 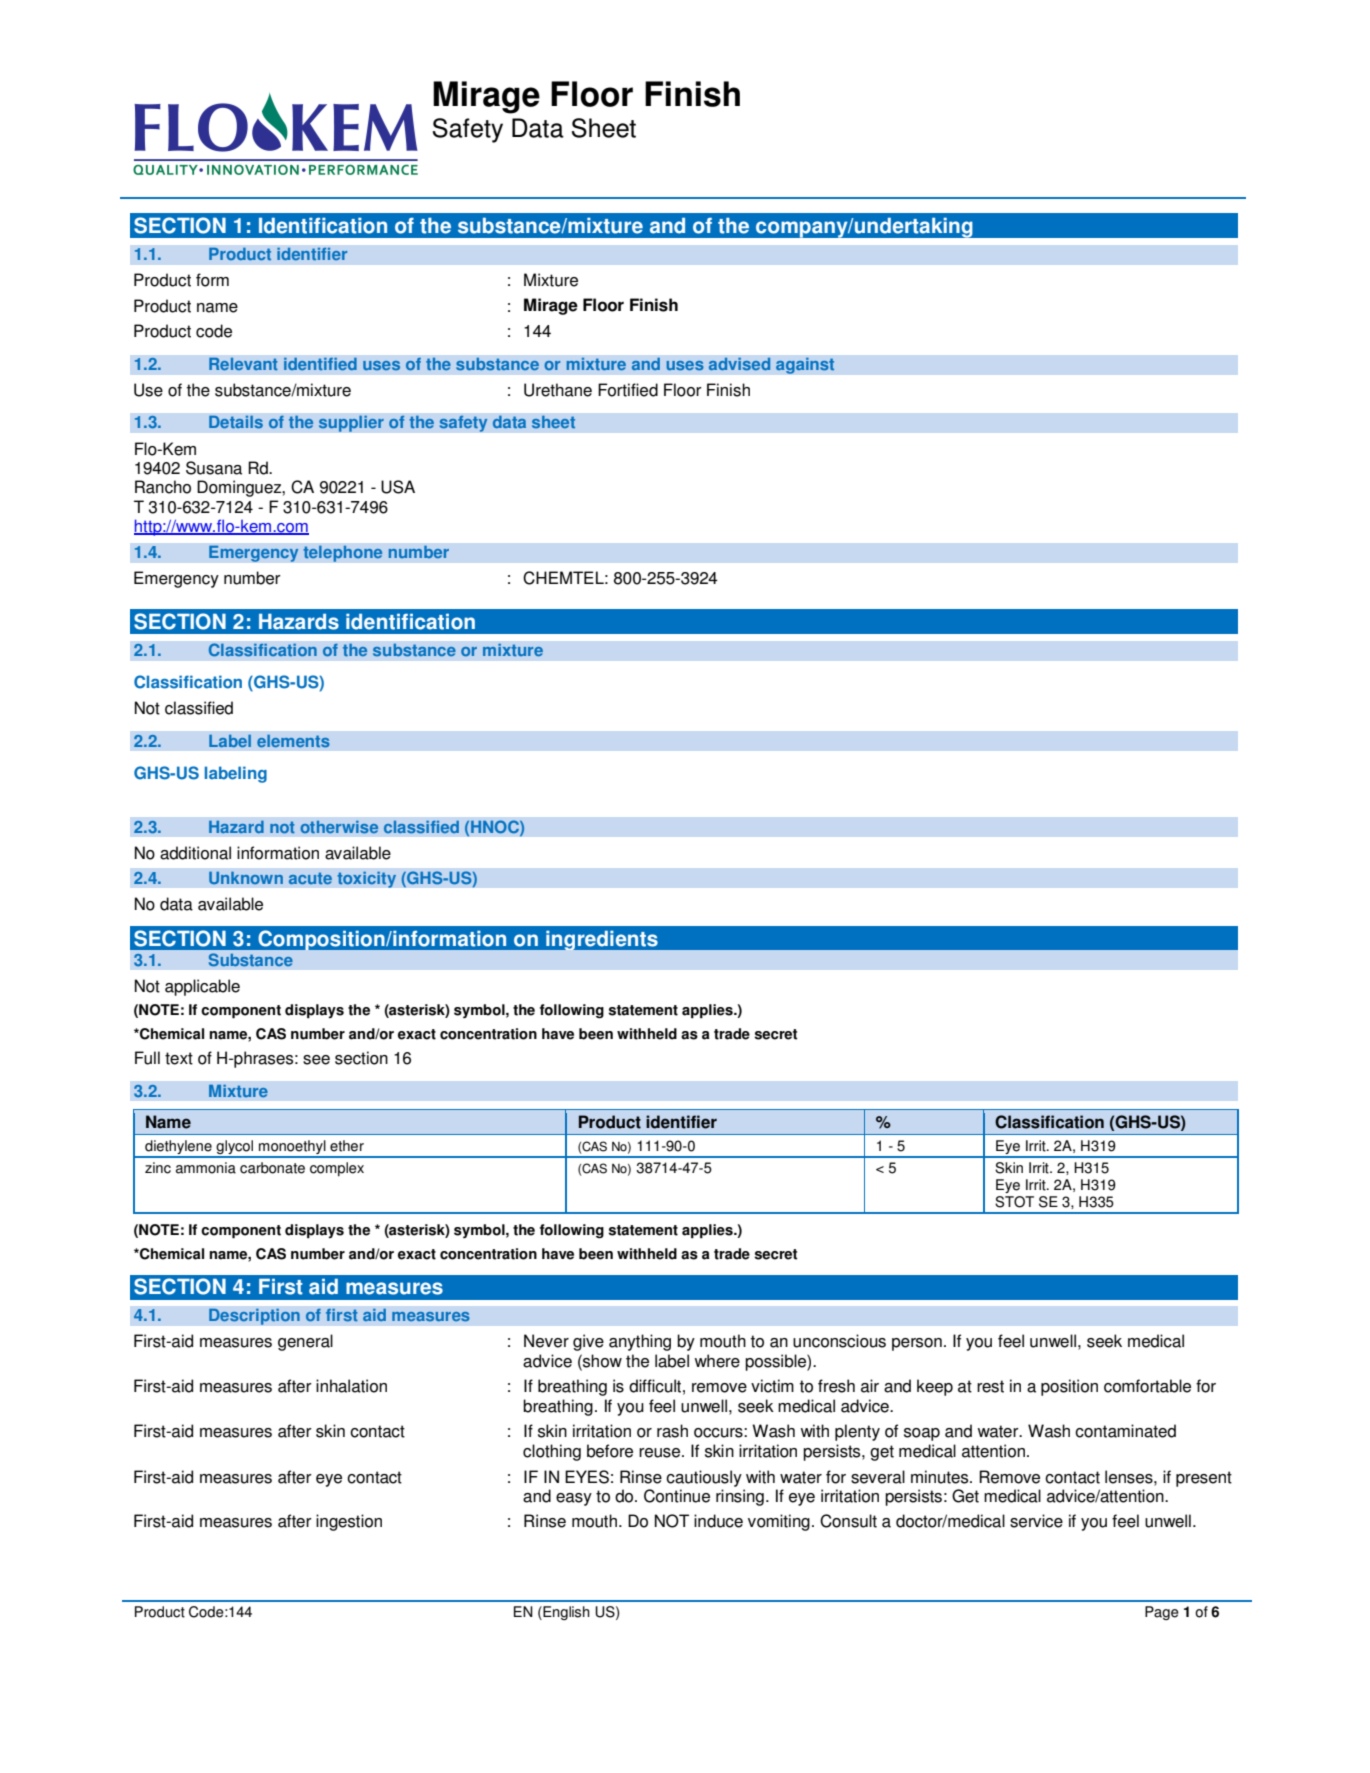 What do you see at coordinates (339, 827) in the image?
I see `otherwise` at bounding box center [339, 827].
